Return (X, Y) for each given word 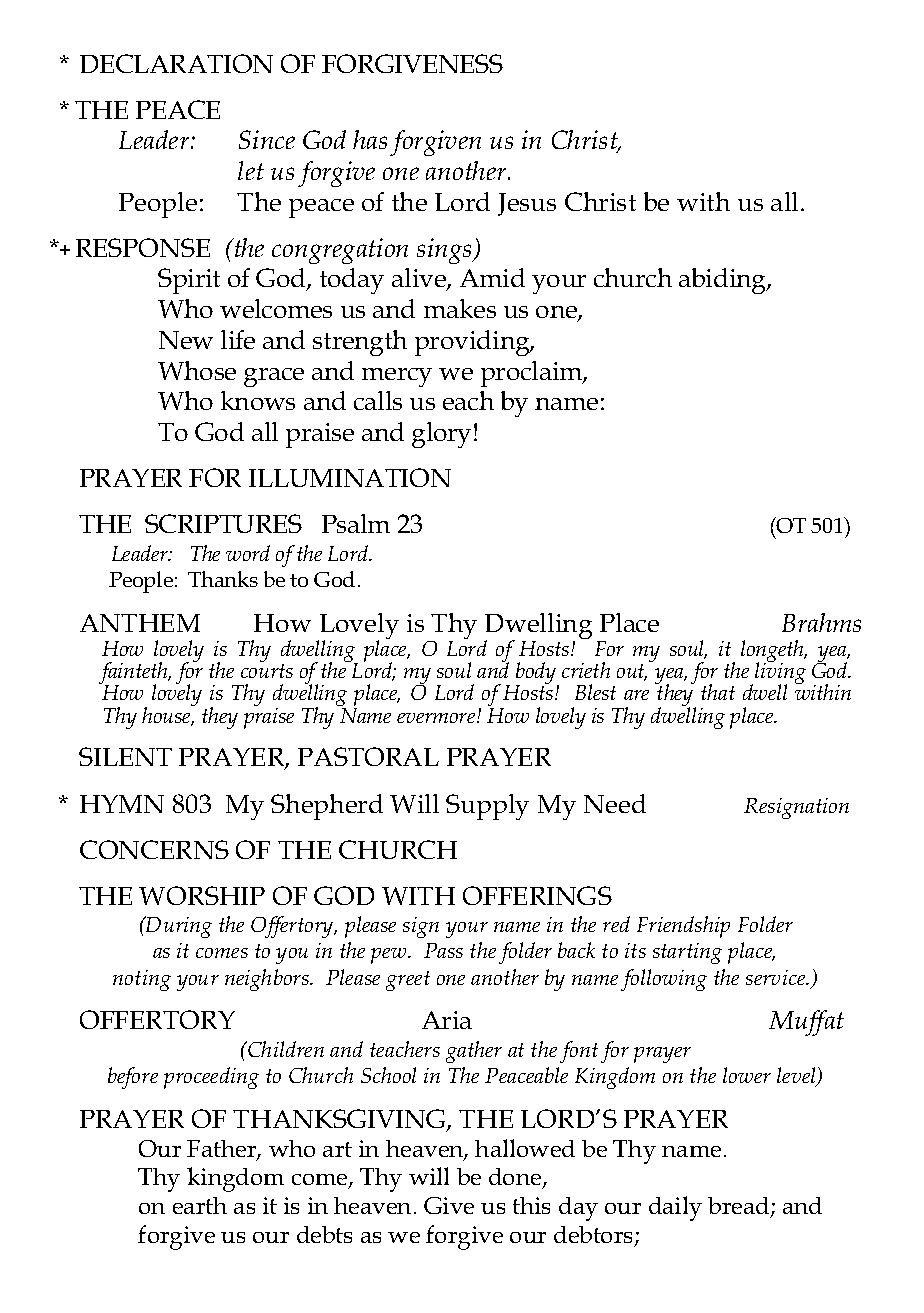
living (780, 673)
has (370, 139)
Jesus (527, 204)
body (537, 674)
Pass (443, 950)
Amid (492, 277)
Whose (197, 370)
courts (267, 671)
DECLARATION (176, 63)
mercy (397, 377)
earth (200, 1205)
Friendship (683, 927)
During (178, 927)
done (516, 1178)
